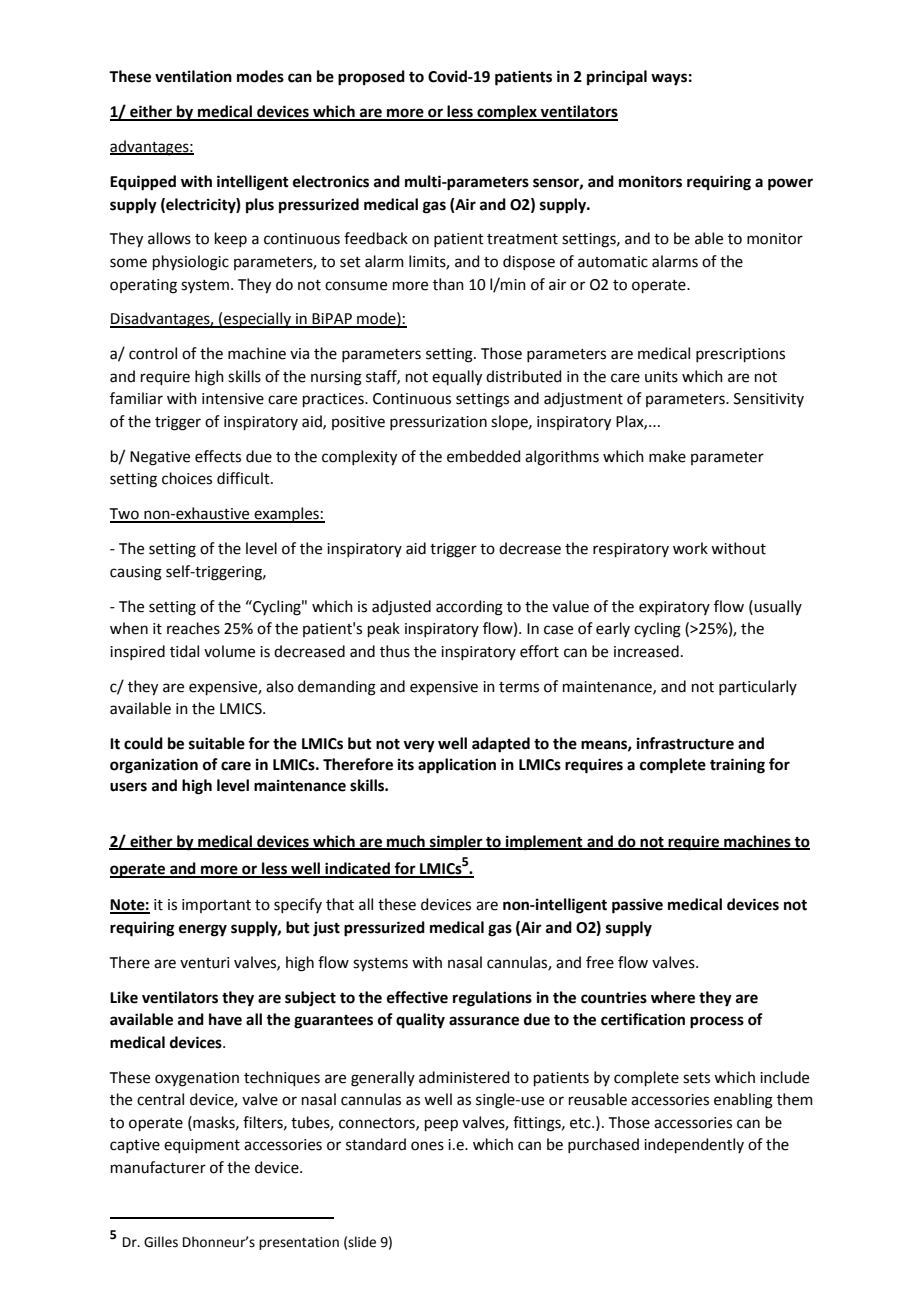 The width and height of the document is (924, 1308). What do you see at coordinates (617, 78) in the document?
I see `principal` at bounding box center [617, 78].
